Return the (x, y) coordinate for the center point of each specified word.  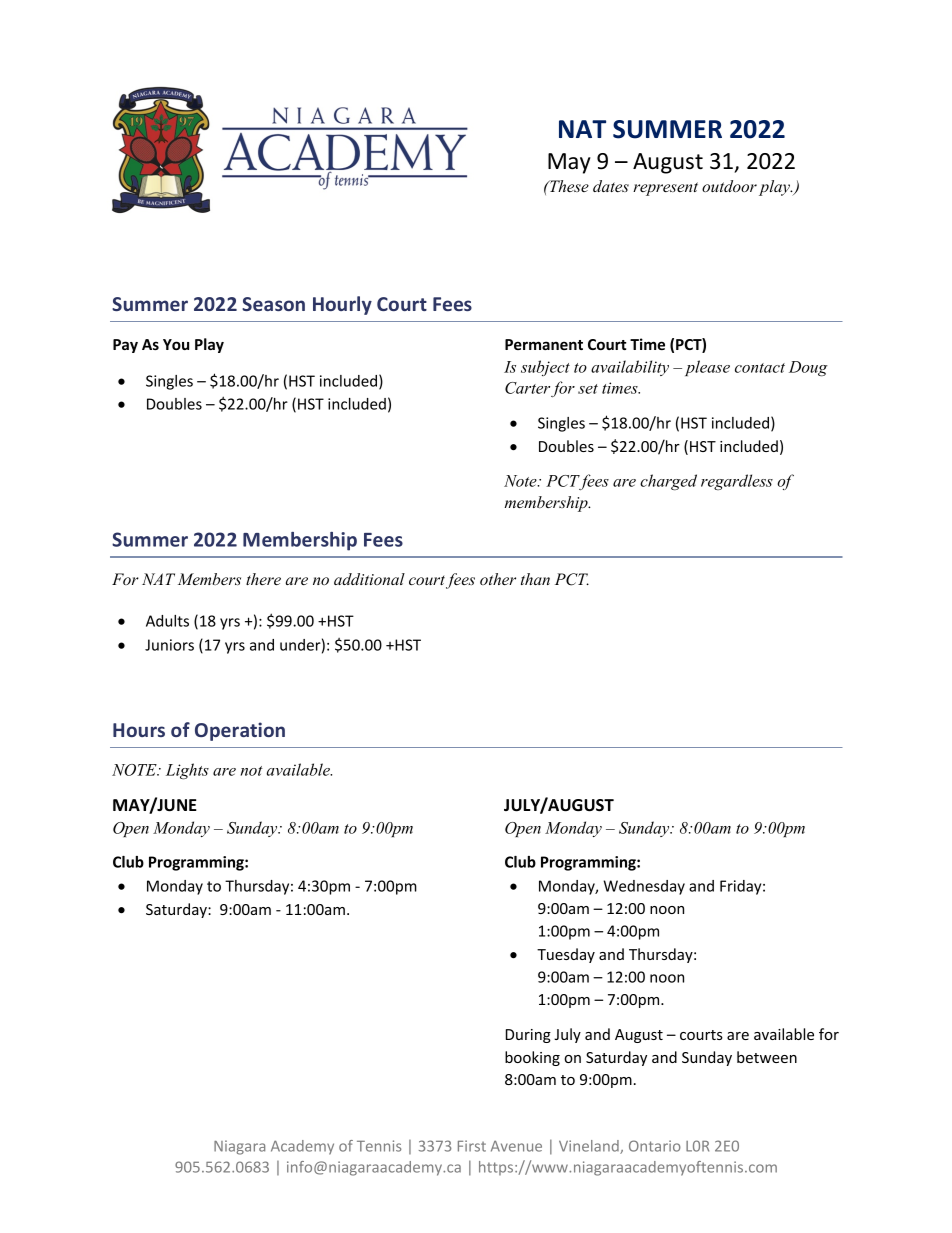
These (568, 186)
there (263, 579)
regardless (737, 482)
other (498, 579)
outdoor (729, 186)
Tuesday (566, 955)
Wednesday (644, 887)
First (472, 1146)
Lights (187, 771)
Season (273, 304)
